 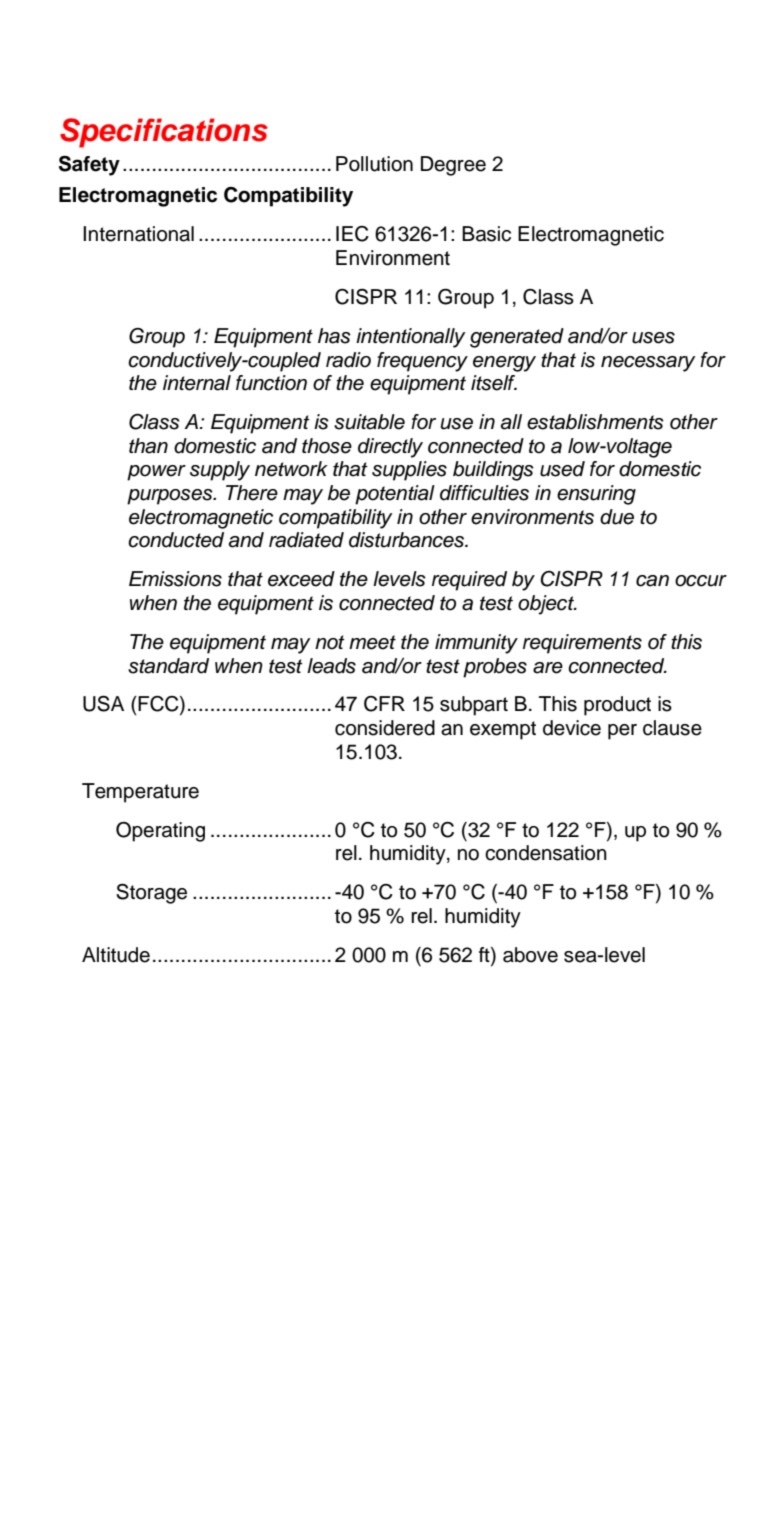 What do you see at coordinates (385, 728) in the screenshot?
I see `considered` at bounding box center [385, 728].
